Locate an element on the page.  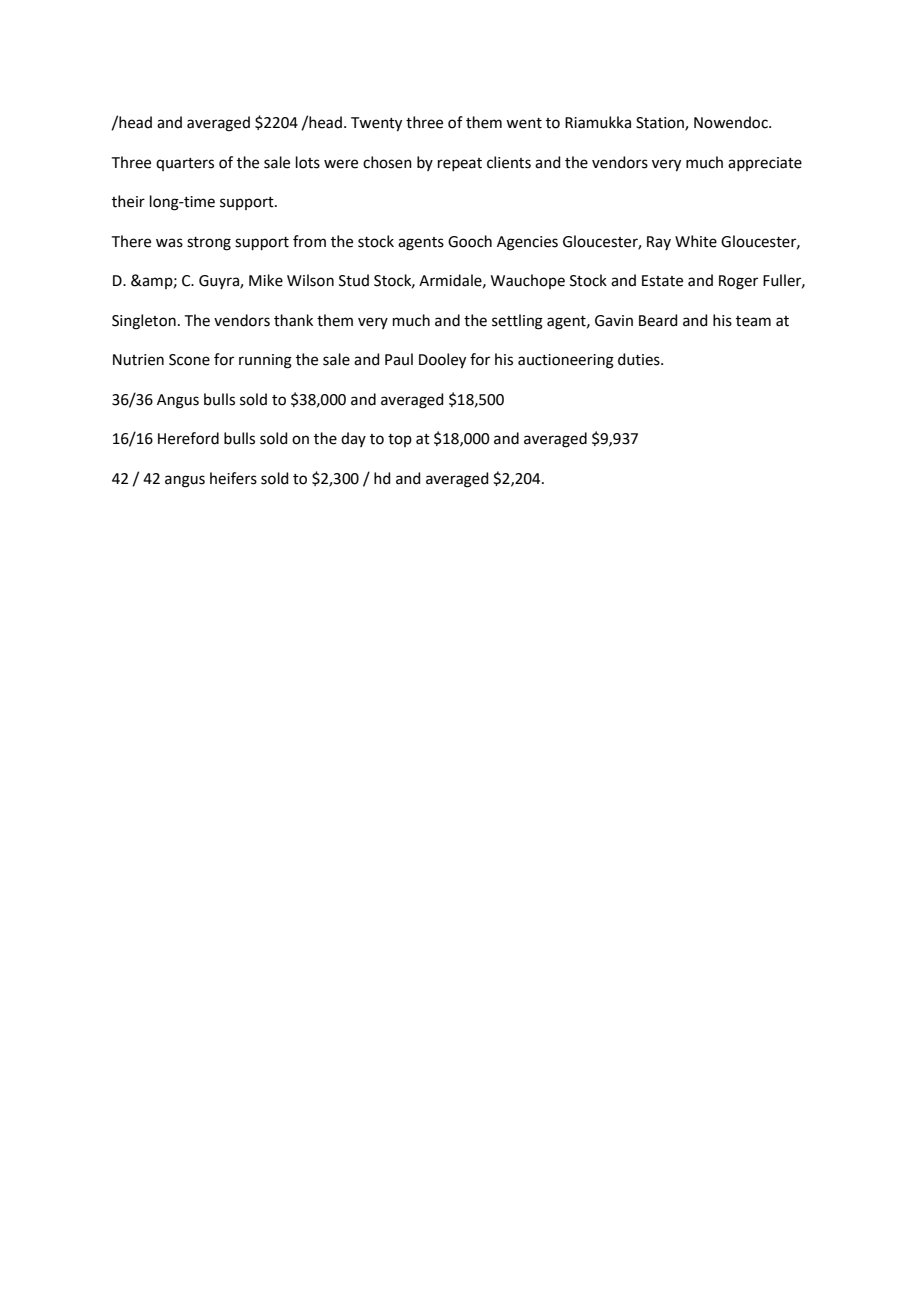
Gooch is located at coordinates (470, 241).
